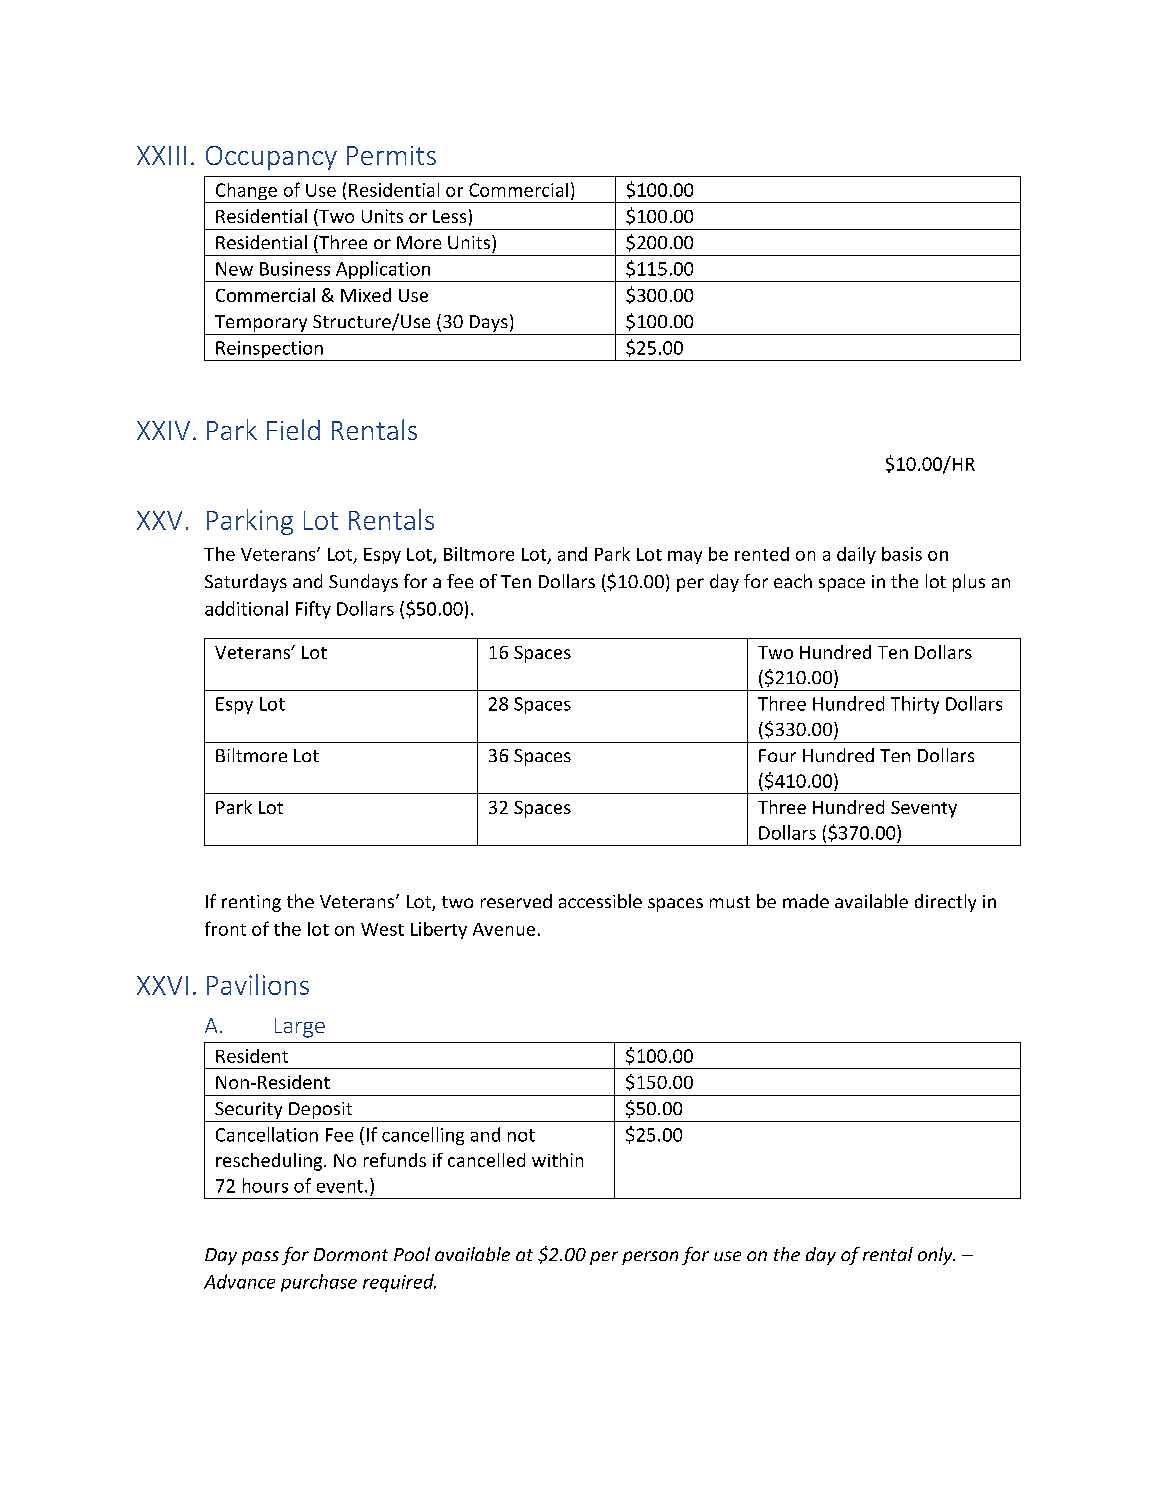 The width and height of the screenshot is (1157, 1497). I want to click on may, so click(685, 557).
